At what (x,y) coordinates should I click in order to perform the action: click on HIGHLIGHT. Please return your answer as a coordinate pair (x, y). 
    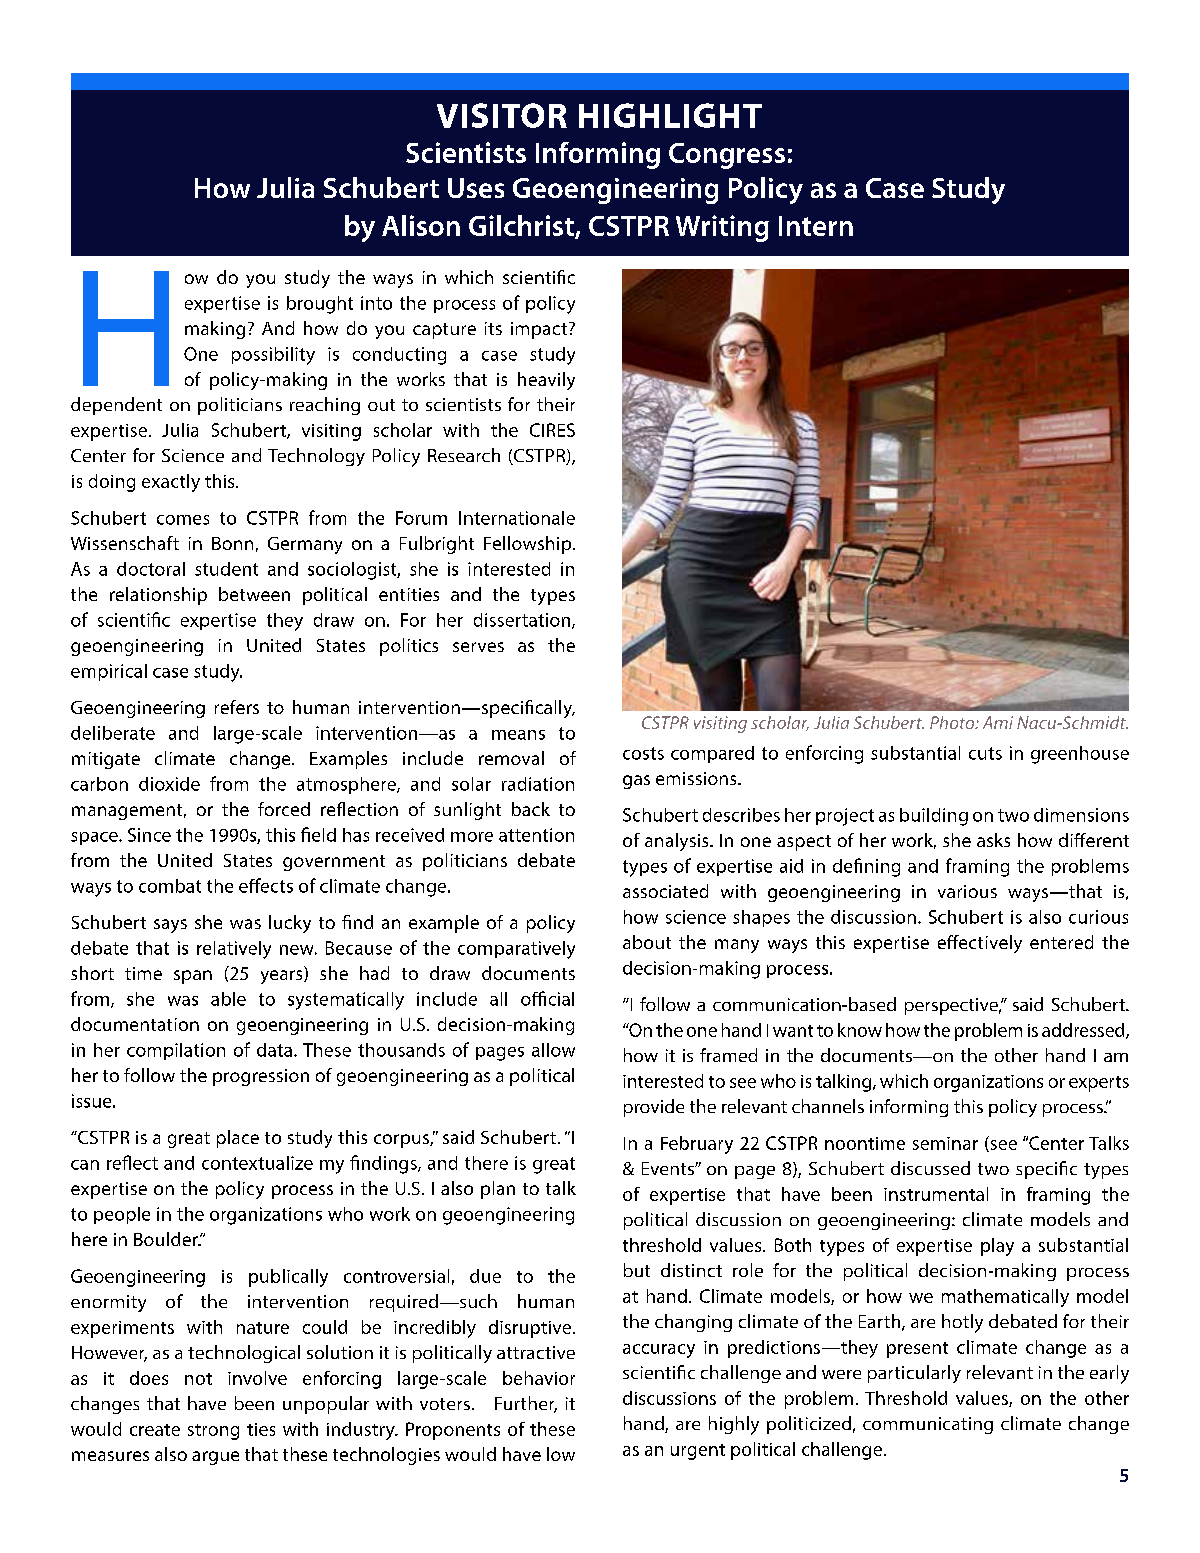
    Looking at the image, I should click on (670, 115).
